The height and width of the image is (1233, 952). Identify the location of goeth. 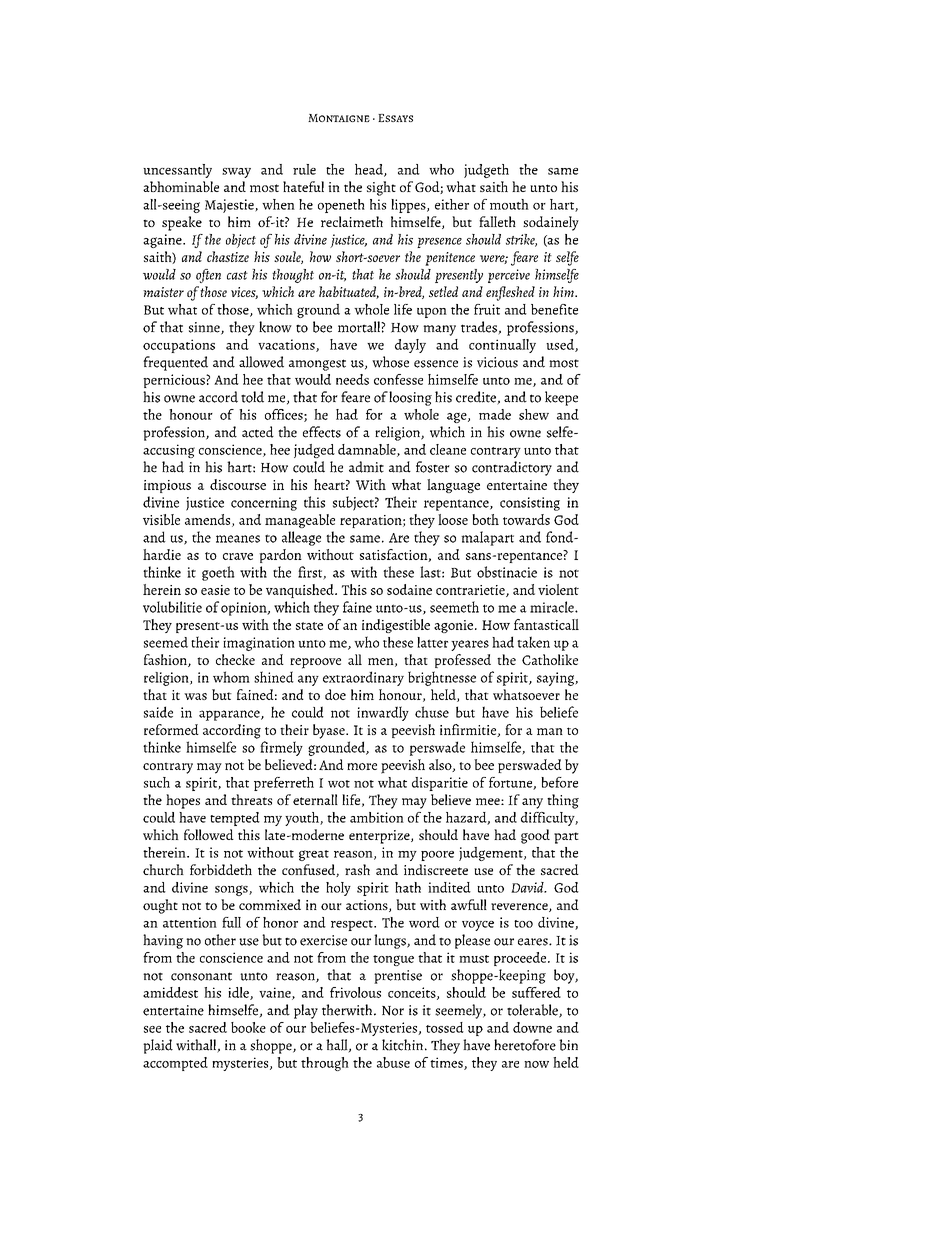
(218, 573).
